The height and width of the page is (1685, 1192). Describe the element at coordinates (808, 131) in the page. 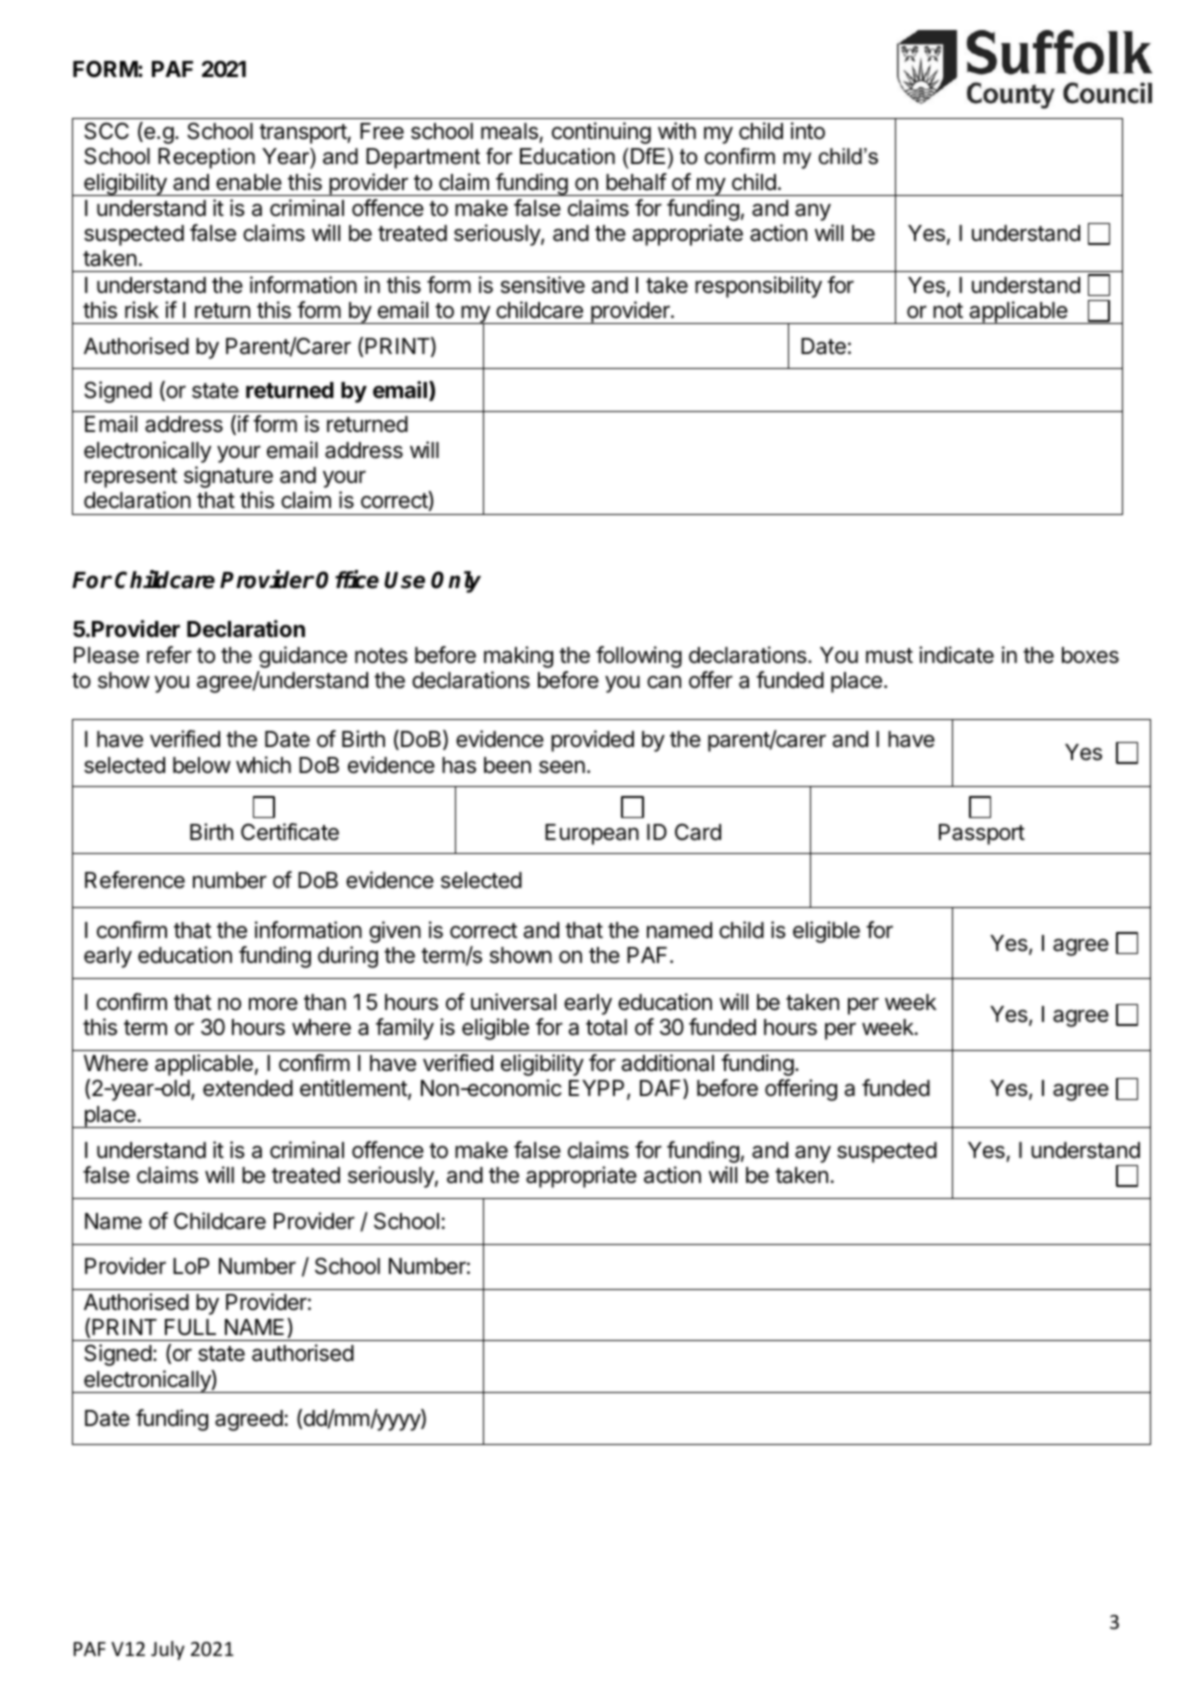

I see `into` at that location.
